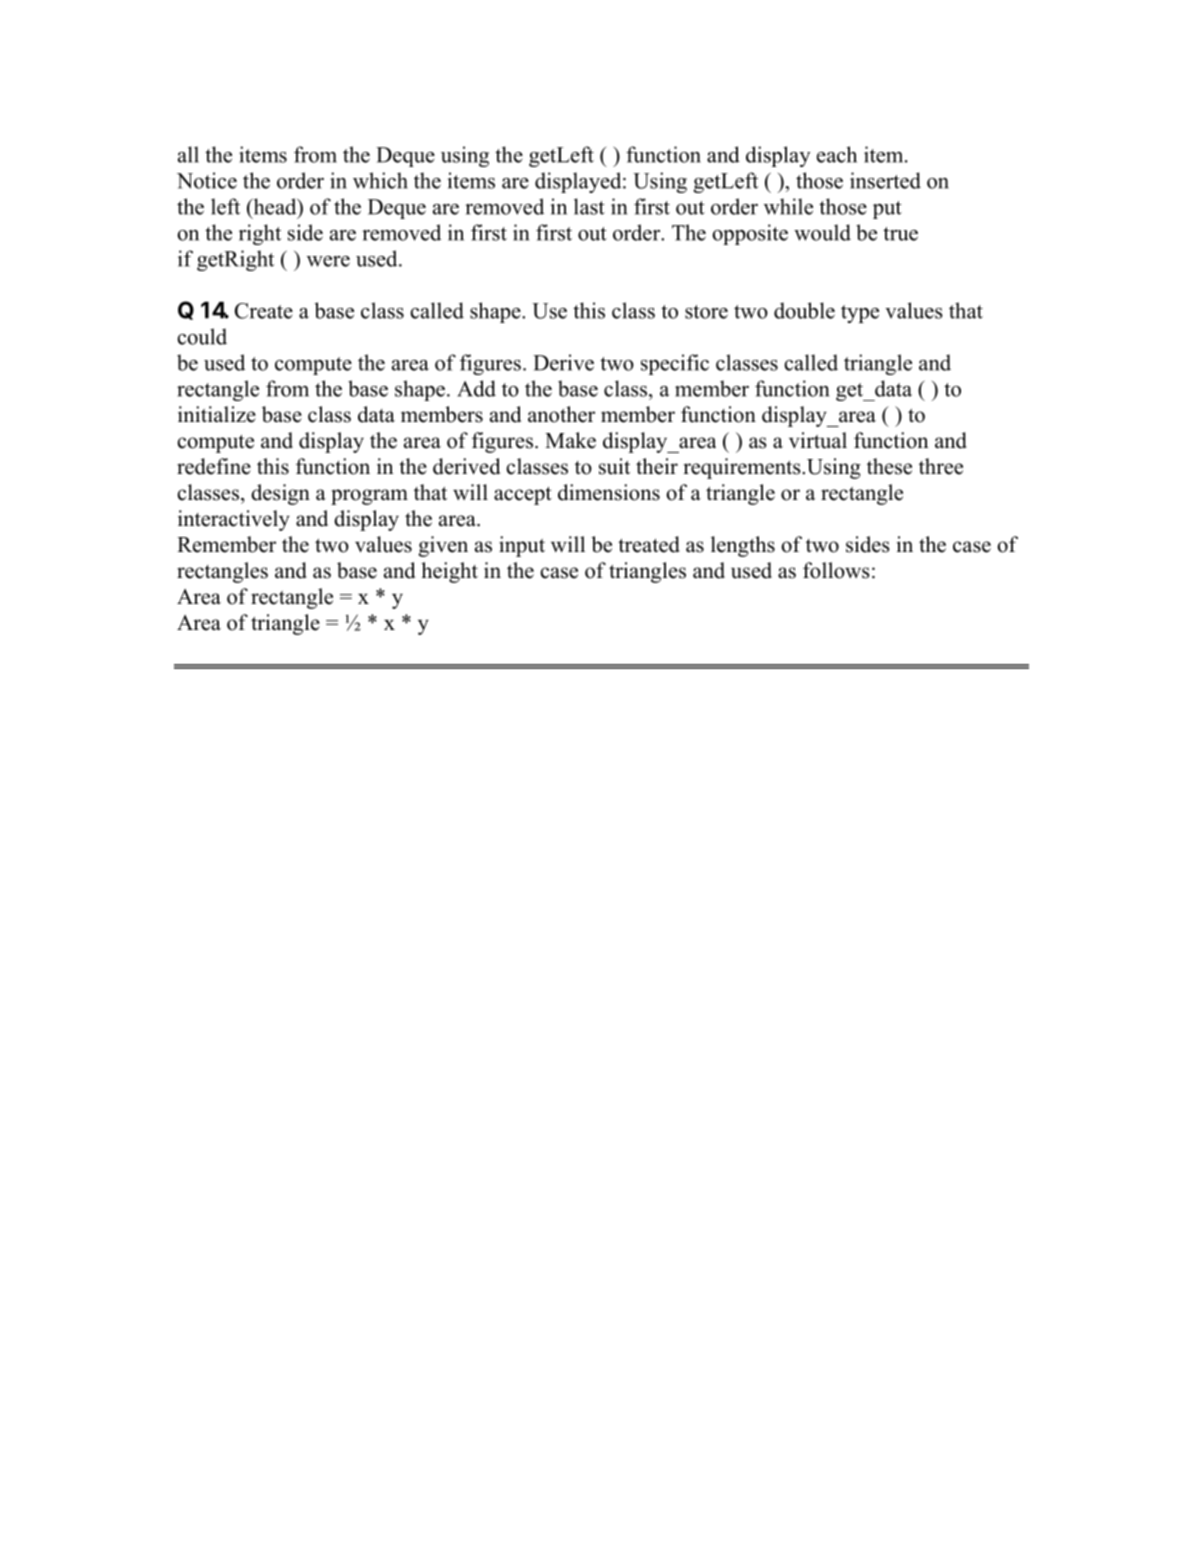 The height and width of the screenshot is (1556, 1203). Describe the element at coordinates (675, 364) in the screenshot. I see `specific` at that location.
